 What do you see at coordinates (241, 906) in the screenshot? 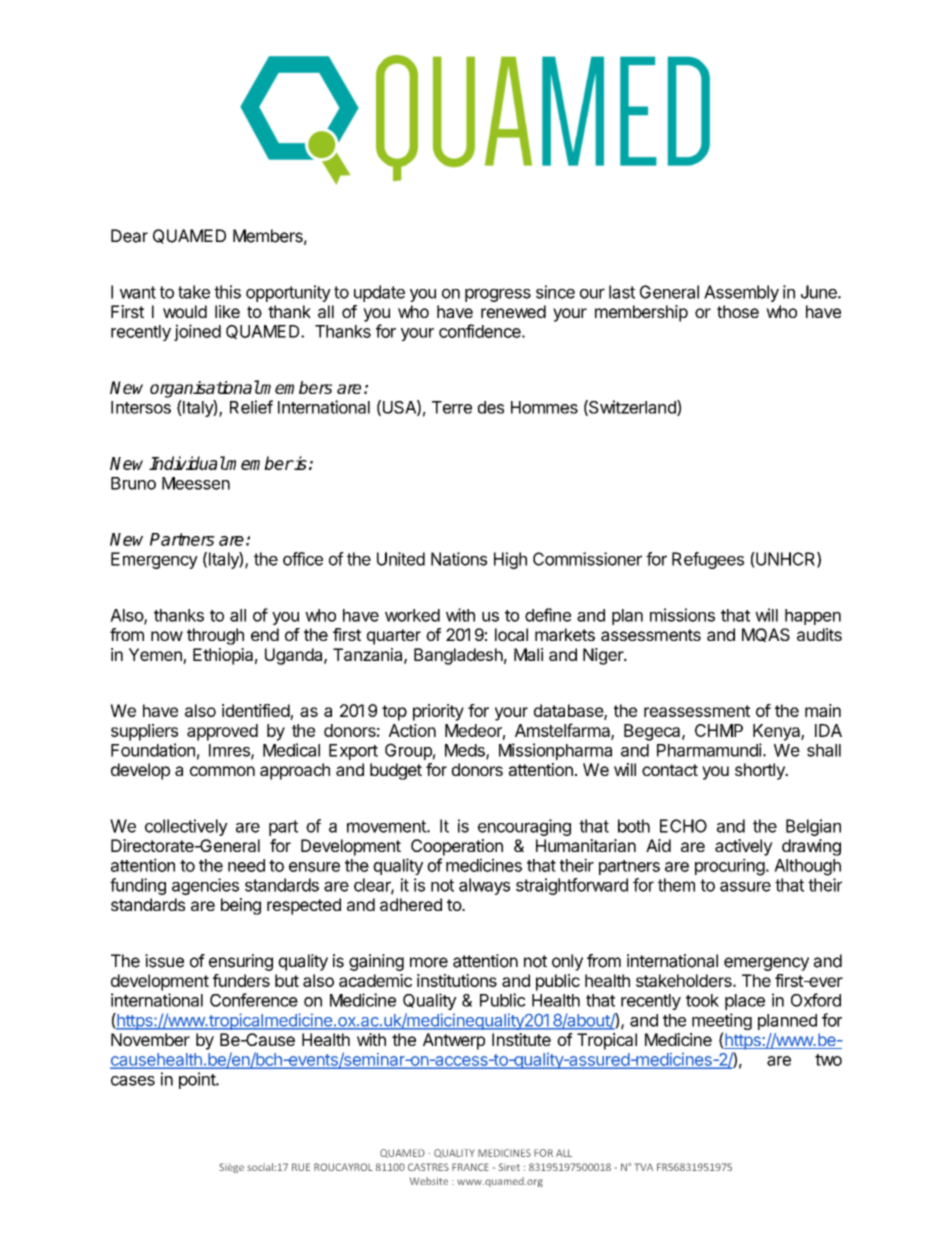
I see `being` at bounding box center [241, 906].
